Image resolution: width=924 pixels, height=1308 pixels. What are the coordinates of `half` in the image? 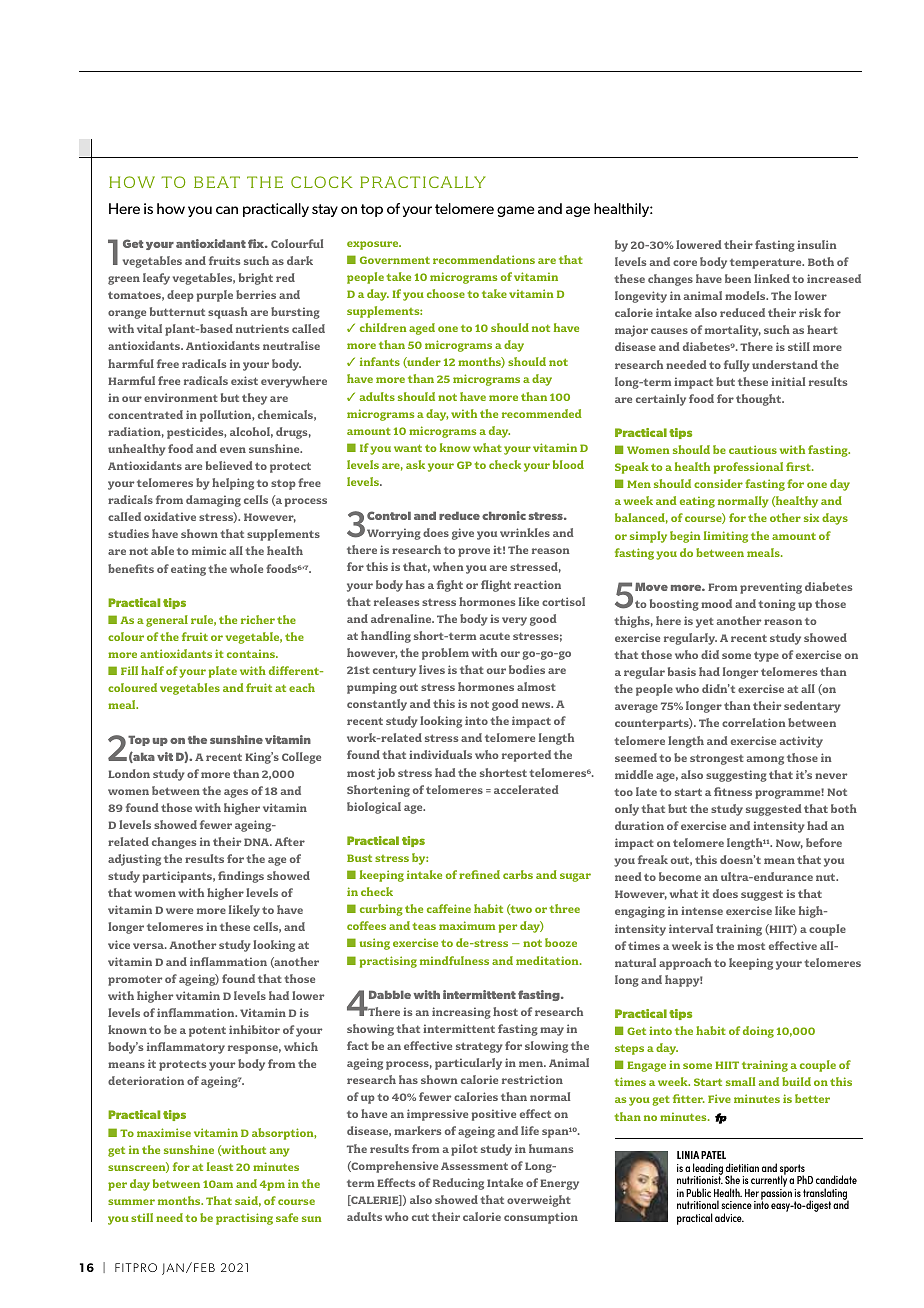 It's located at (152, 670).
